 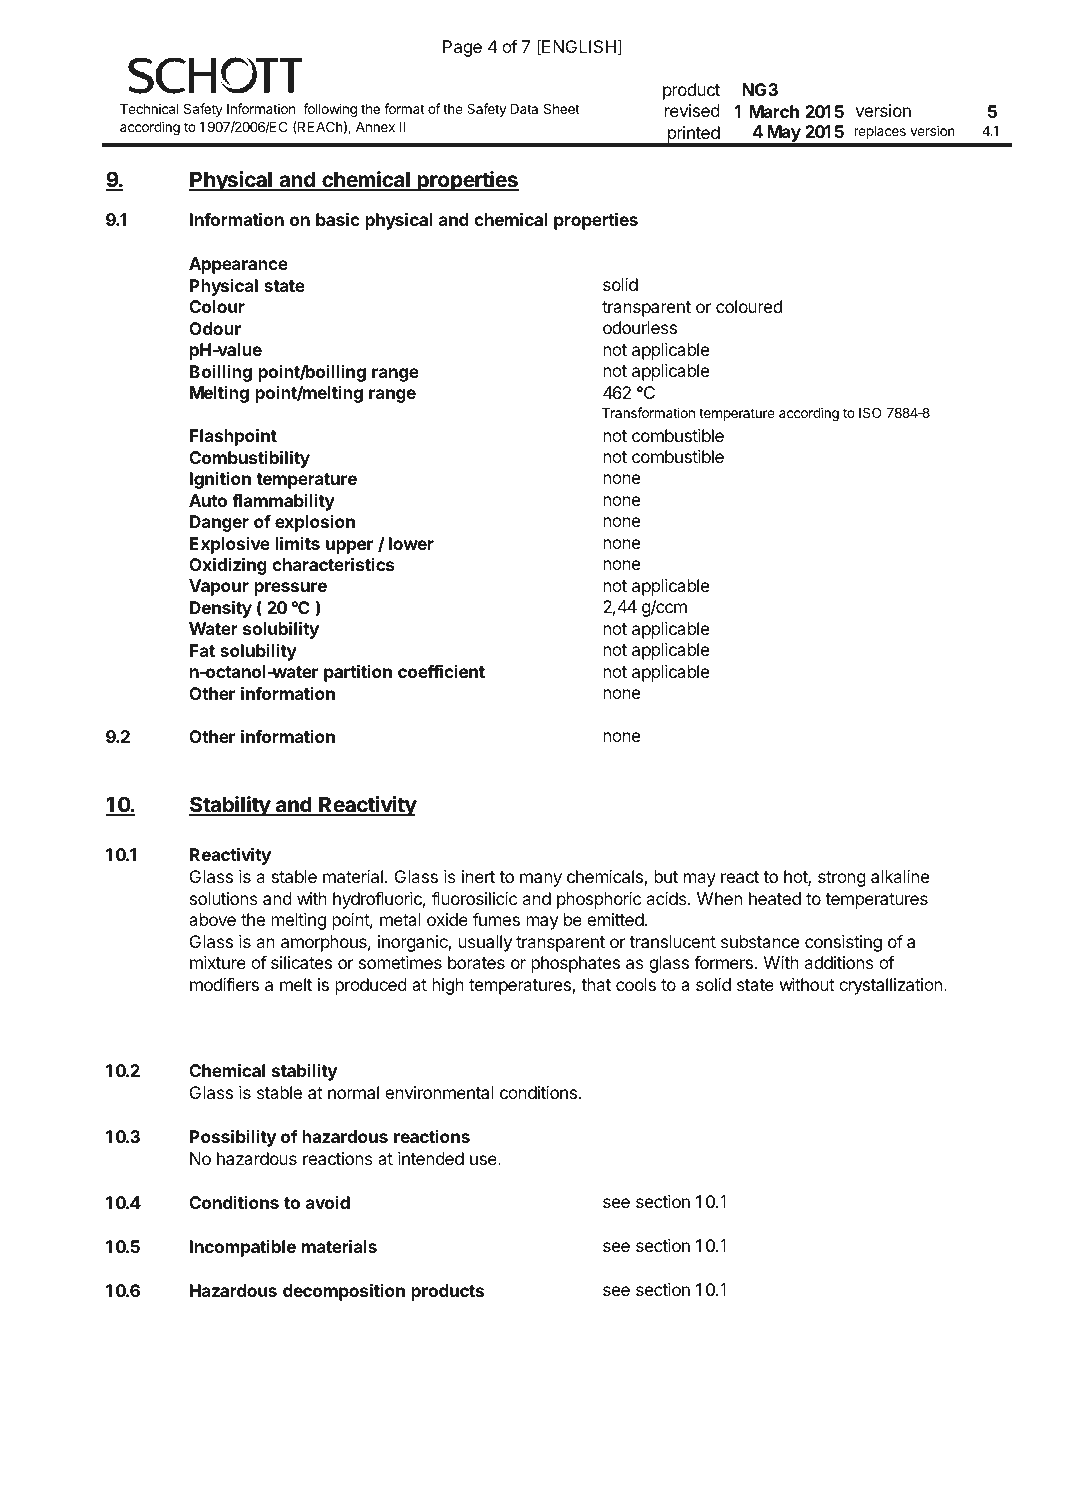 I want to click on Data, so click(x=524, y=109).
